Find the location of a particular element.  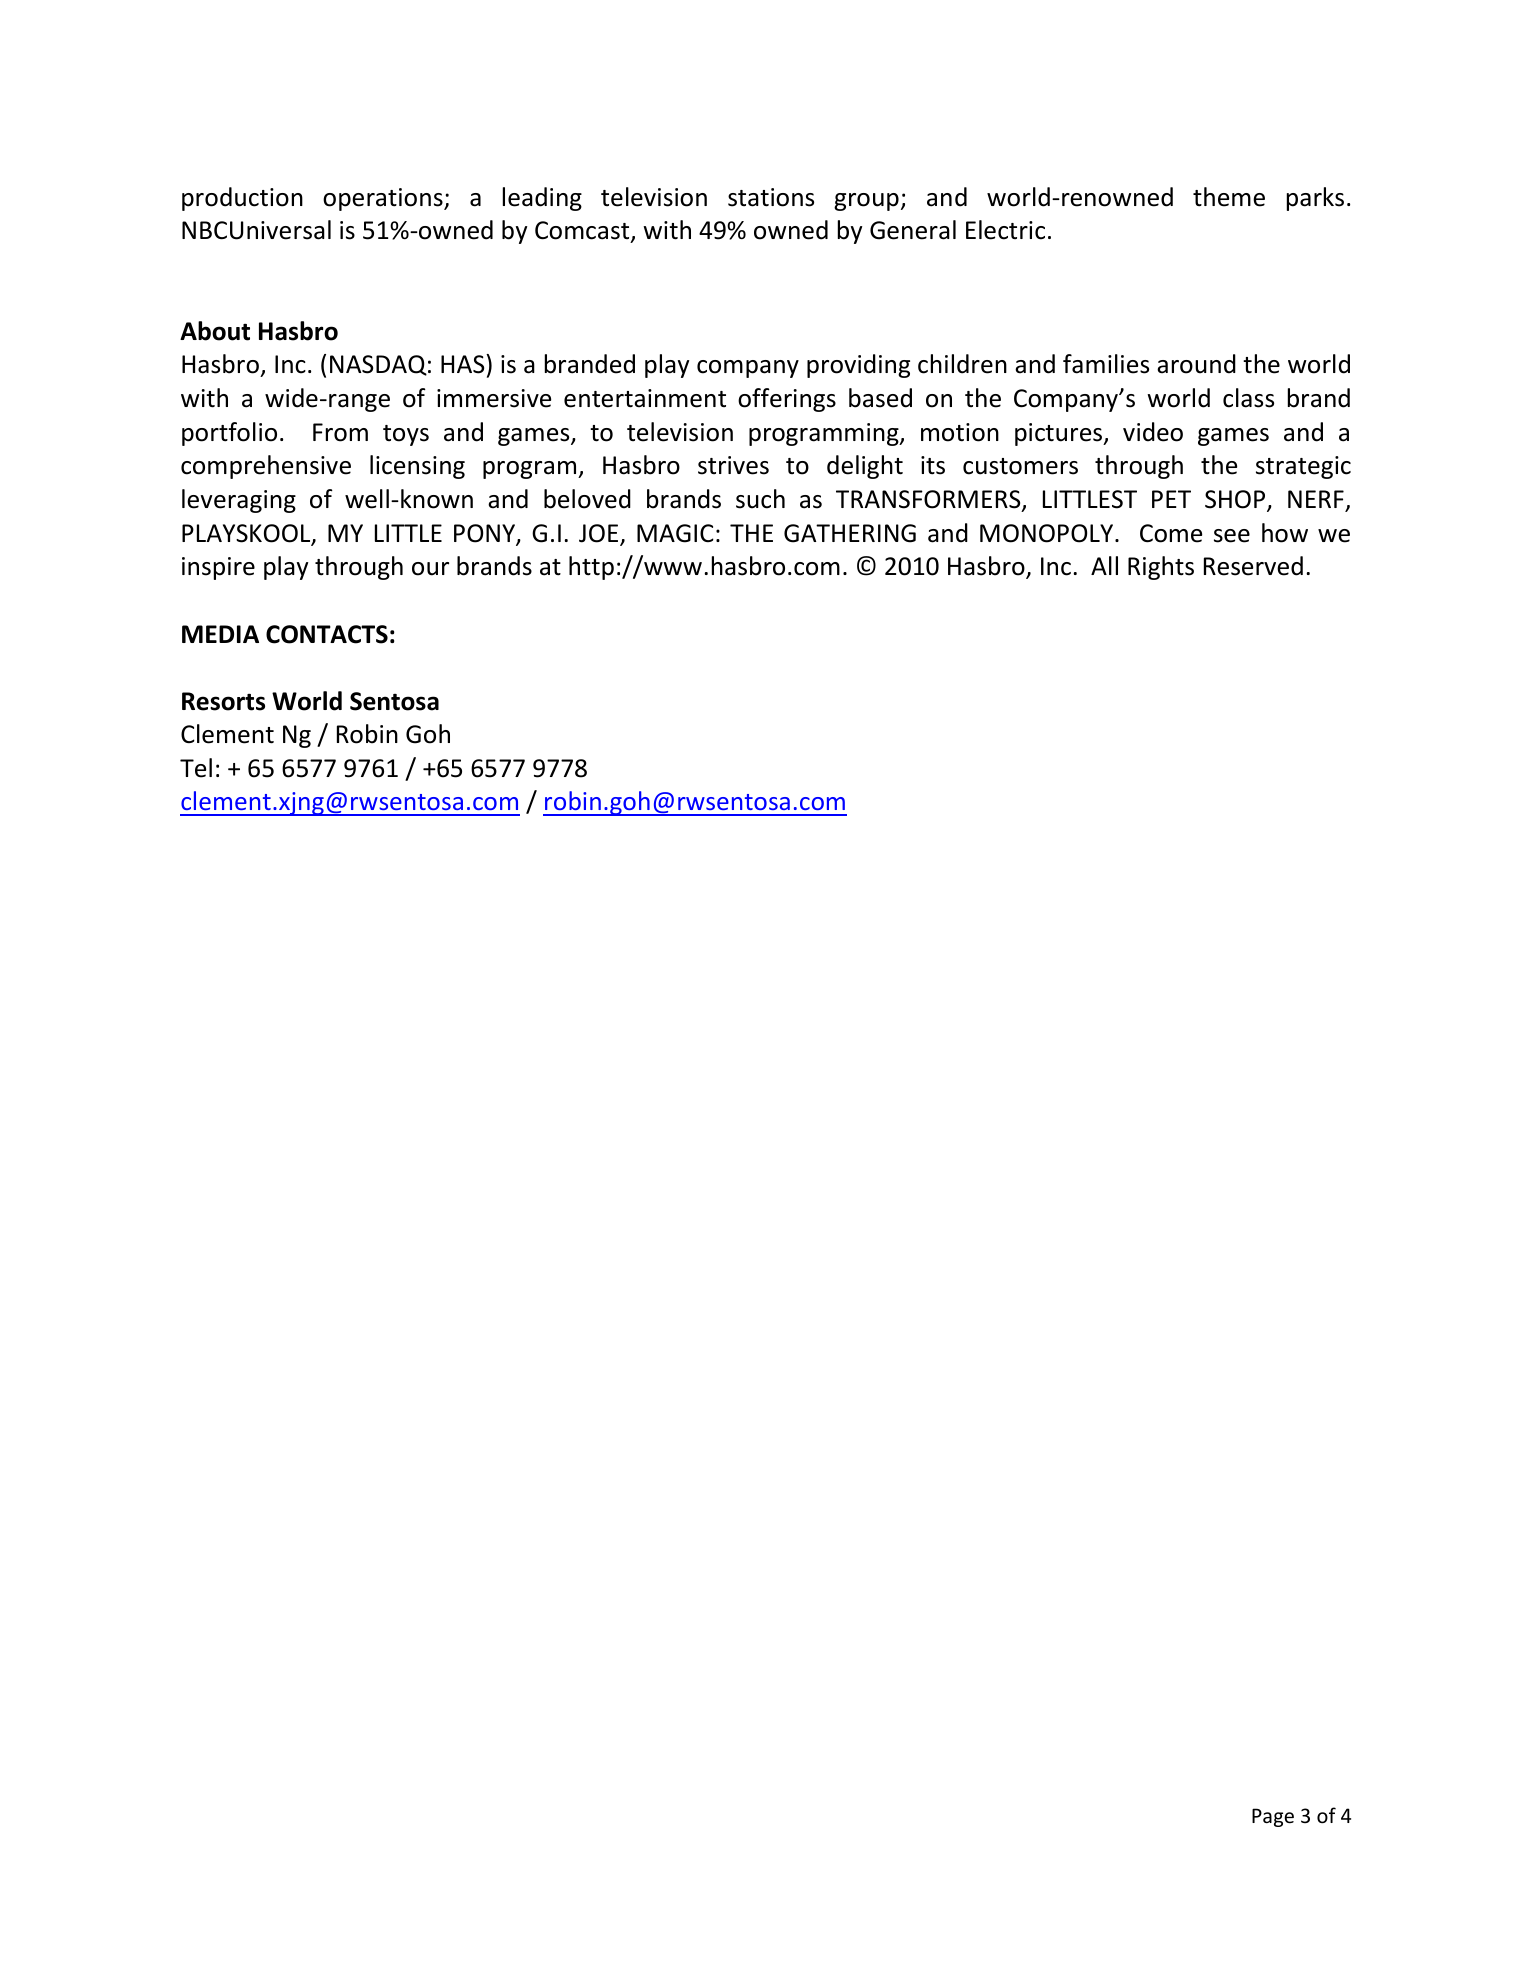

Reserved is located at coordinates (1253, 566).
